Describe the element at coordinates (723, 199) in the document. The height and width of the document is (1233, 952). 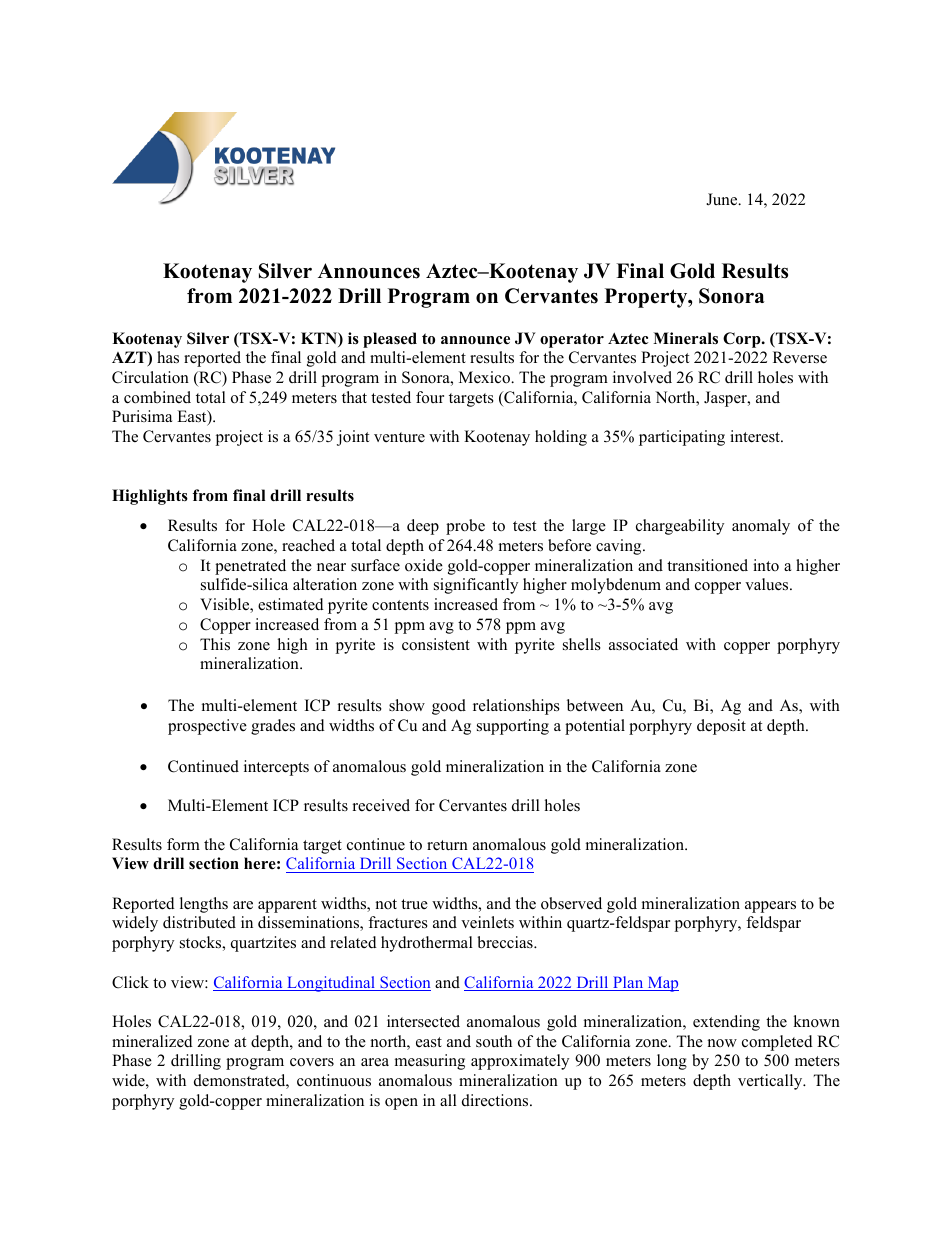
I see `June` at that location.
